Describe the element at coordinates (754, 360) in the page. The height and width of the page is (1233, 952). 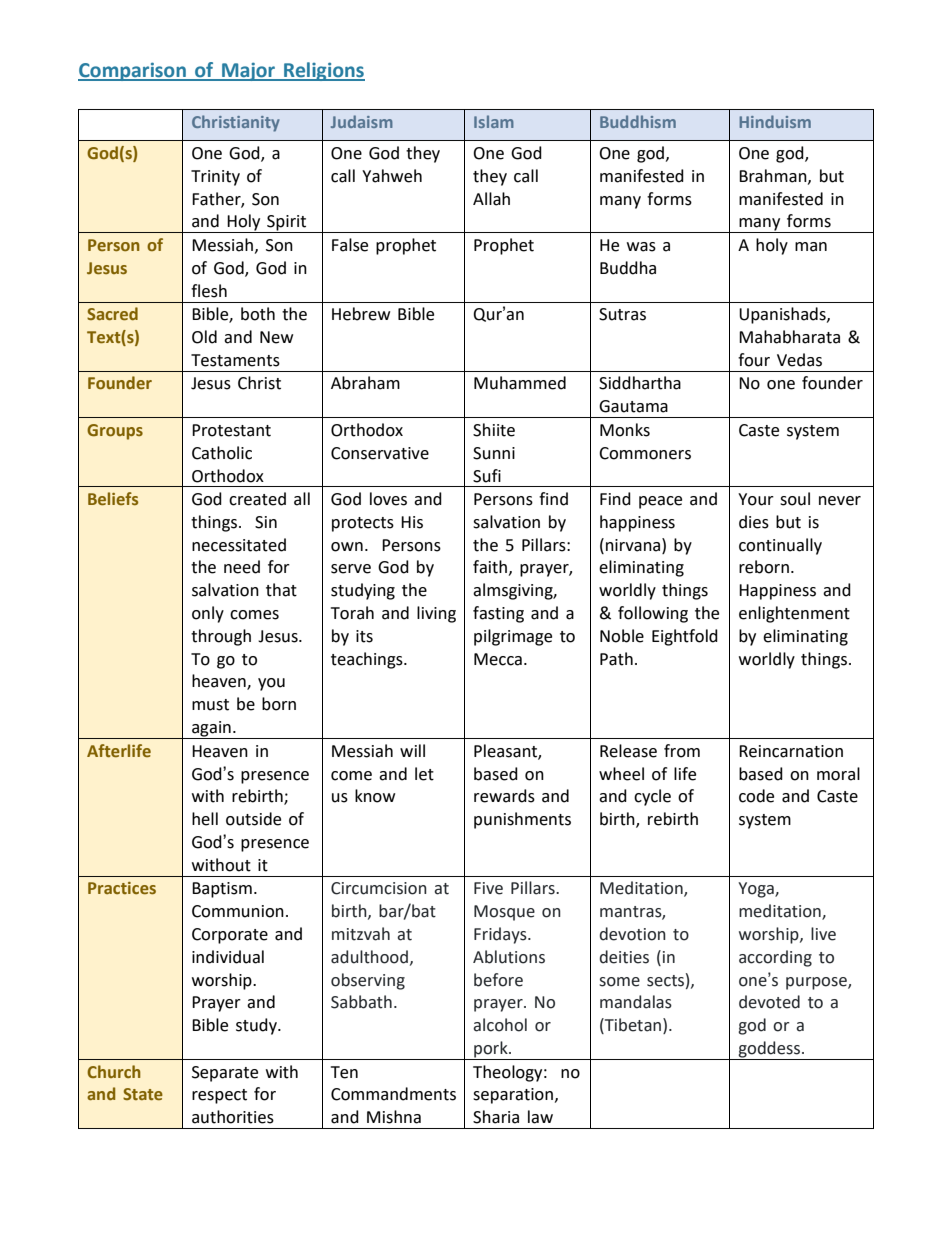
I see `four` at that location.
